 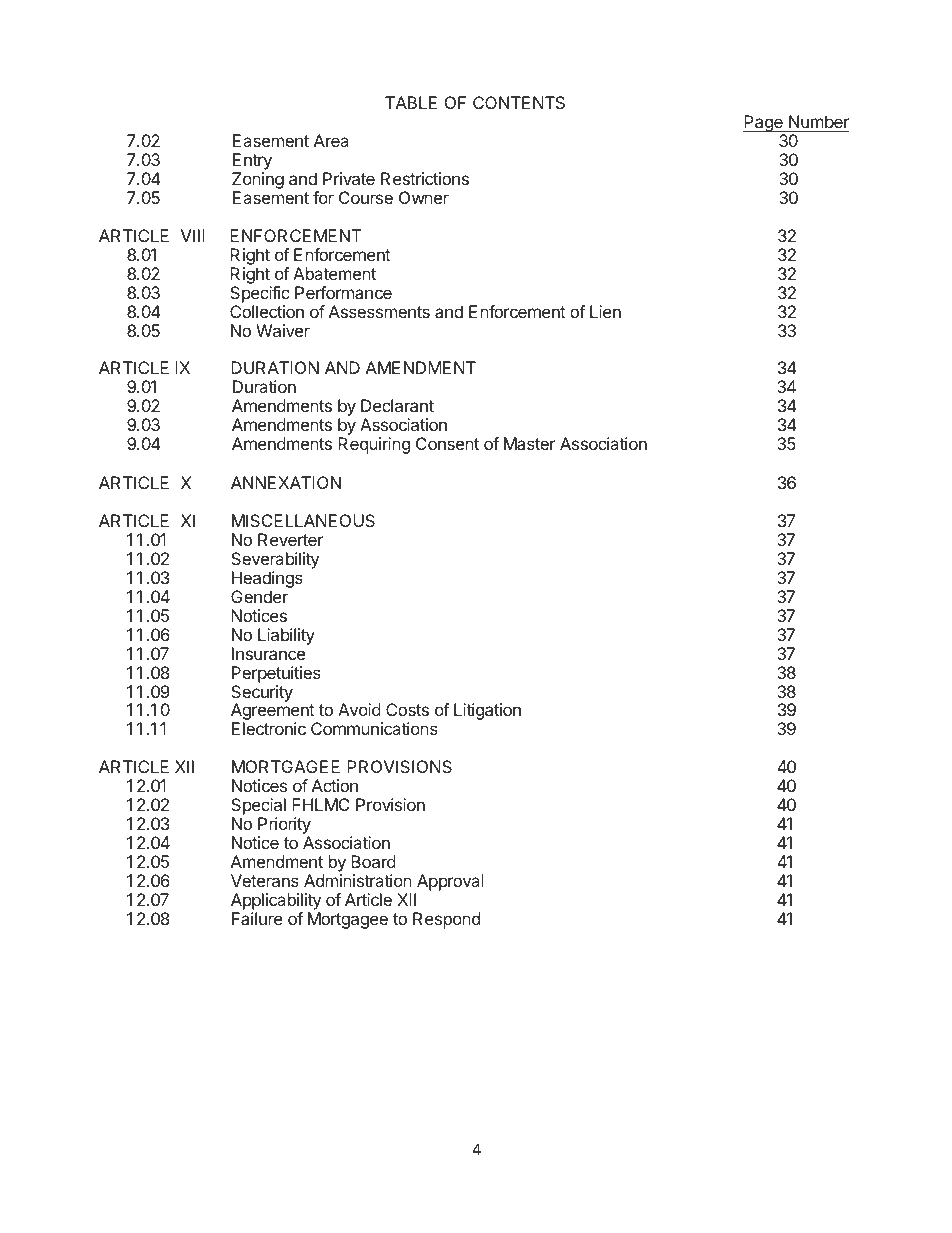 What do you see at coordinates (252, 163) in the screenshot?
I see `Entry` at bounding box center [252, 163].
